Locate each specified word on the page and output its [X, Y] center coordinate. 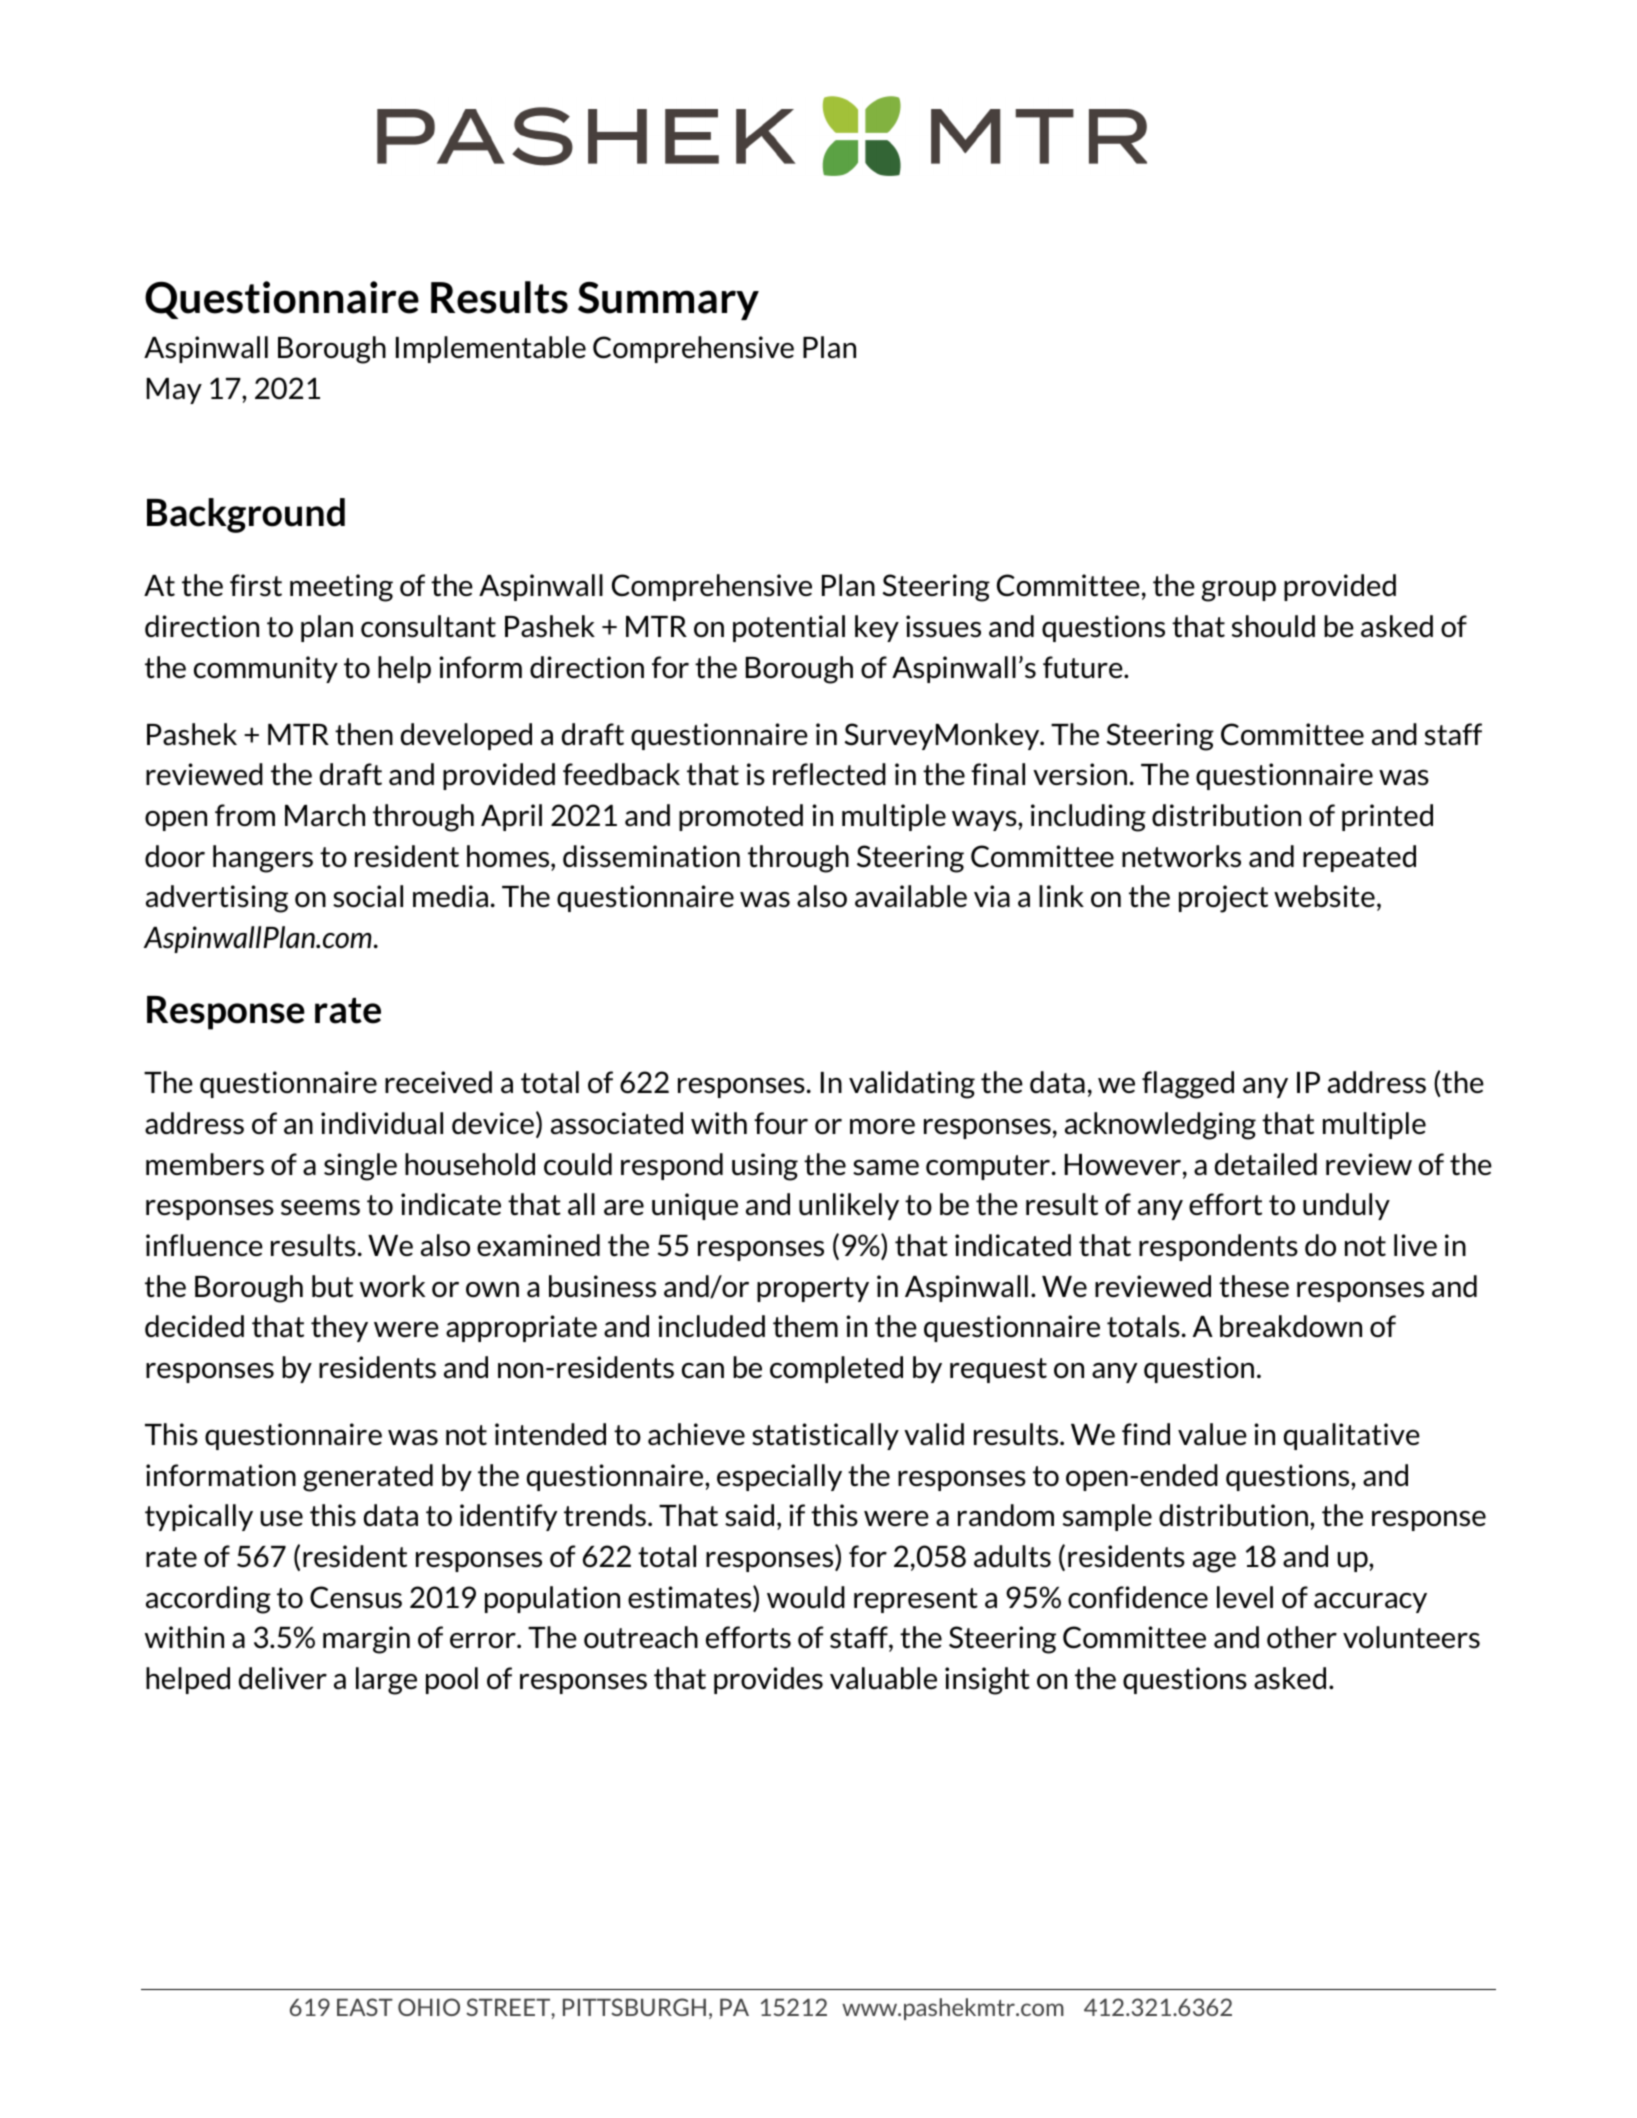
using [765, 1167]
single [360, 1167]
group [1238, 591]
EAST [365, 2007]
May [174, 391]
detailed [1266, 1164]
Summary [668, 301]
